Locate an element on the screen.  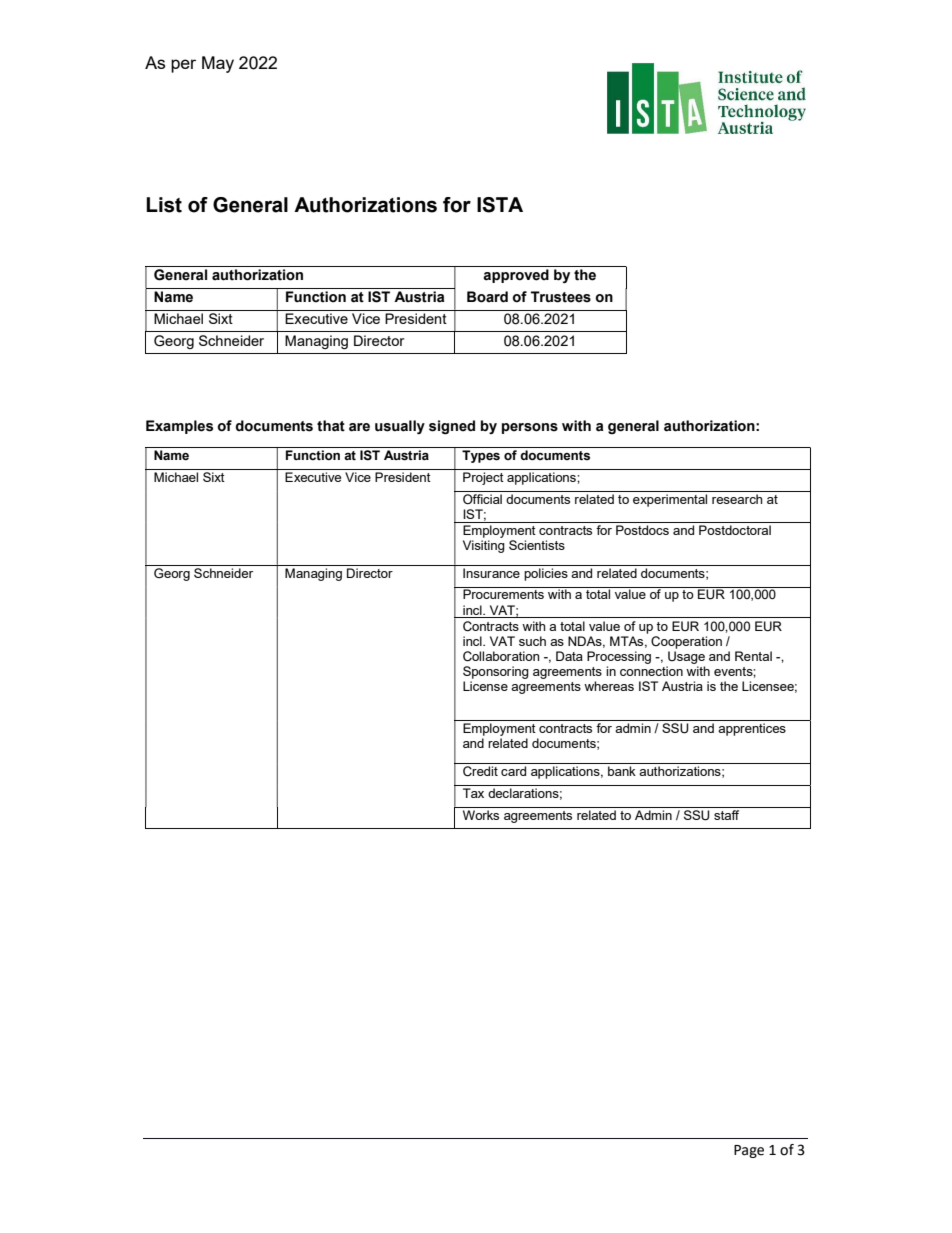
Insurance is located at coordinates (491, 573).
